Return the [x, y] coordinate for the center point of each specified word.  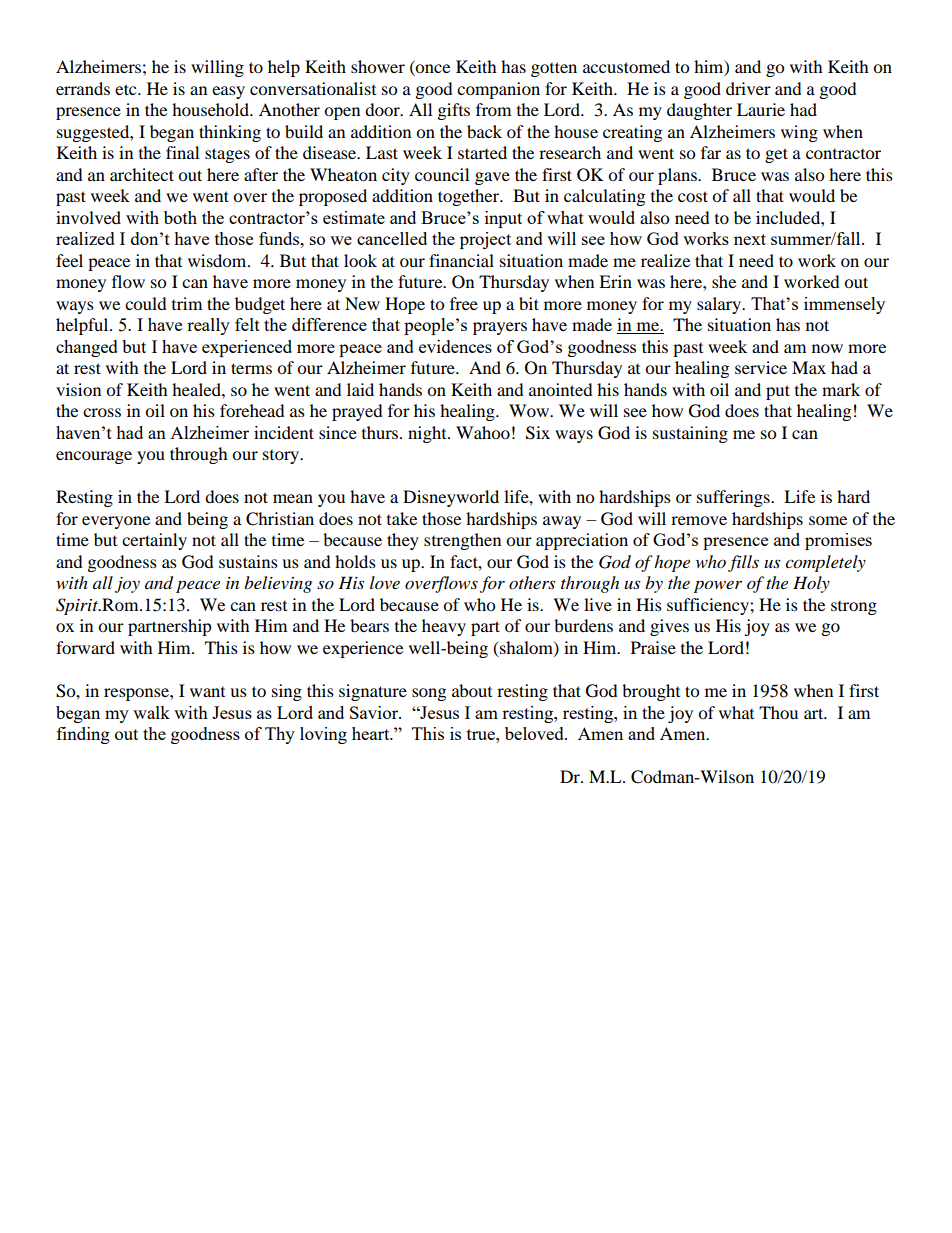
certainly [154, 541]
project [485, 240]
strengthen [462, 541]
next [750, 239]
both [180, 217]
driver [748, 88]
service [761, 367]
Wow [530, 410]
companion [498, 90]
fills [743, 563]
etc [127, 89]
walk [151, 712]
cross [102, 412]
